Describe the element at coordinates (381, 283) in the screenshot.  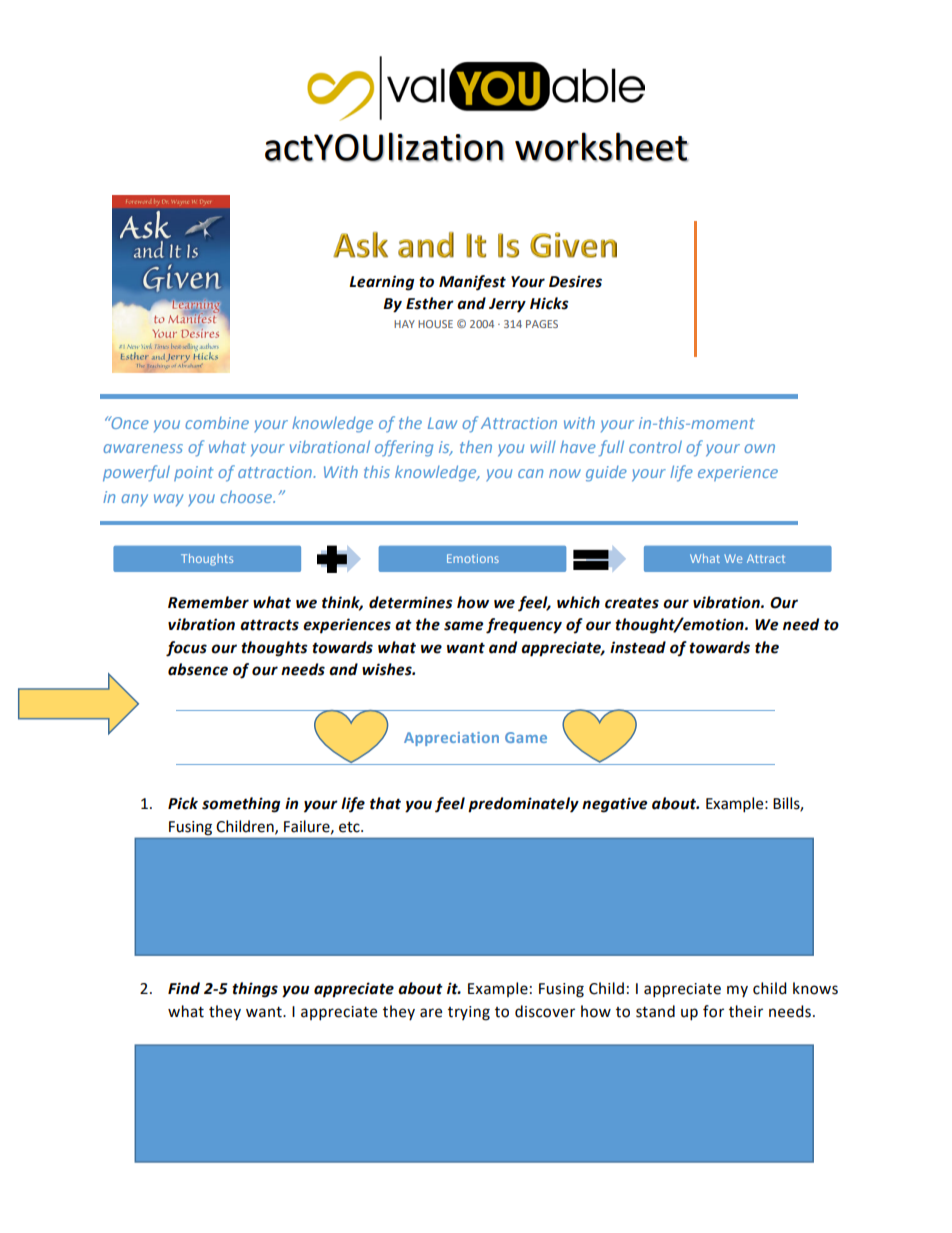
I see `Learning` at that location.
